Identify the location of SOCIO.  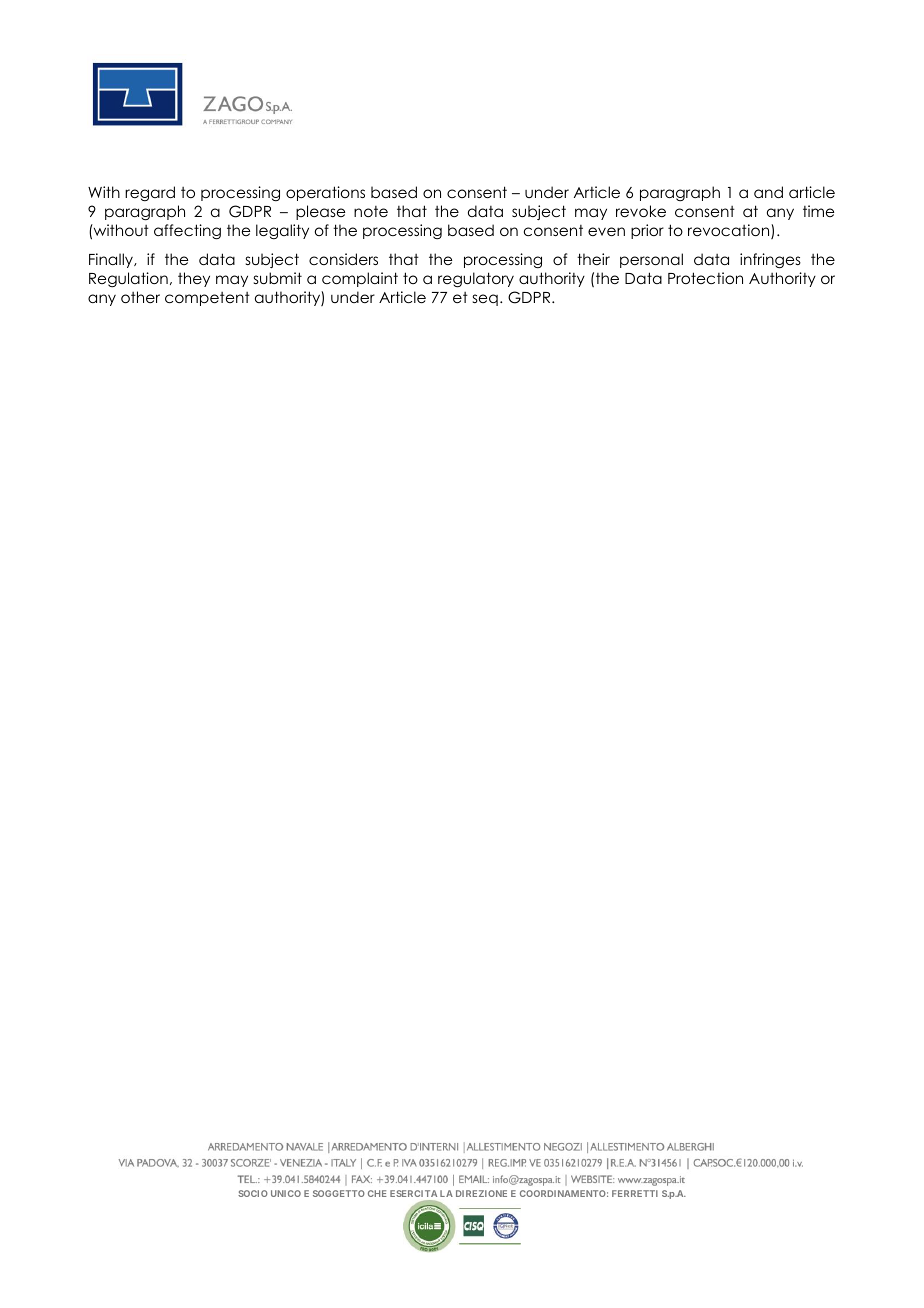
(253, 1193).
